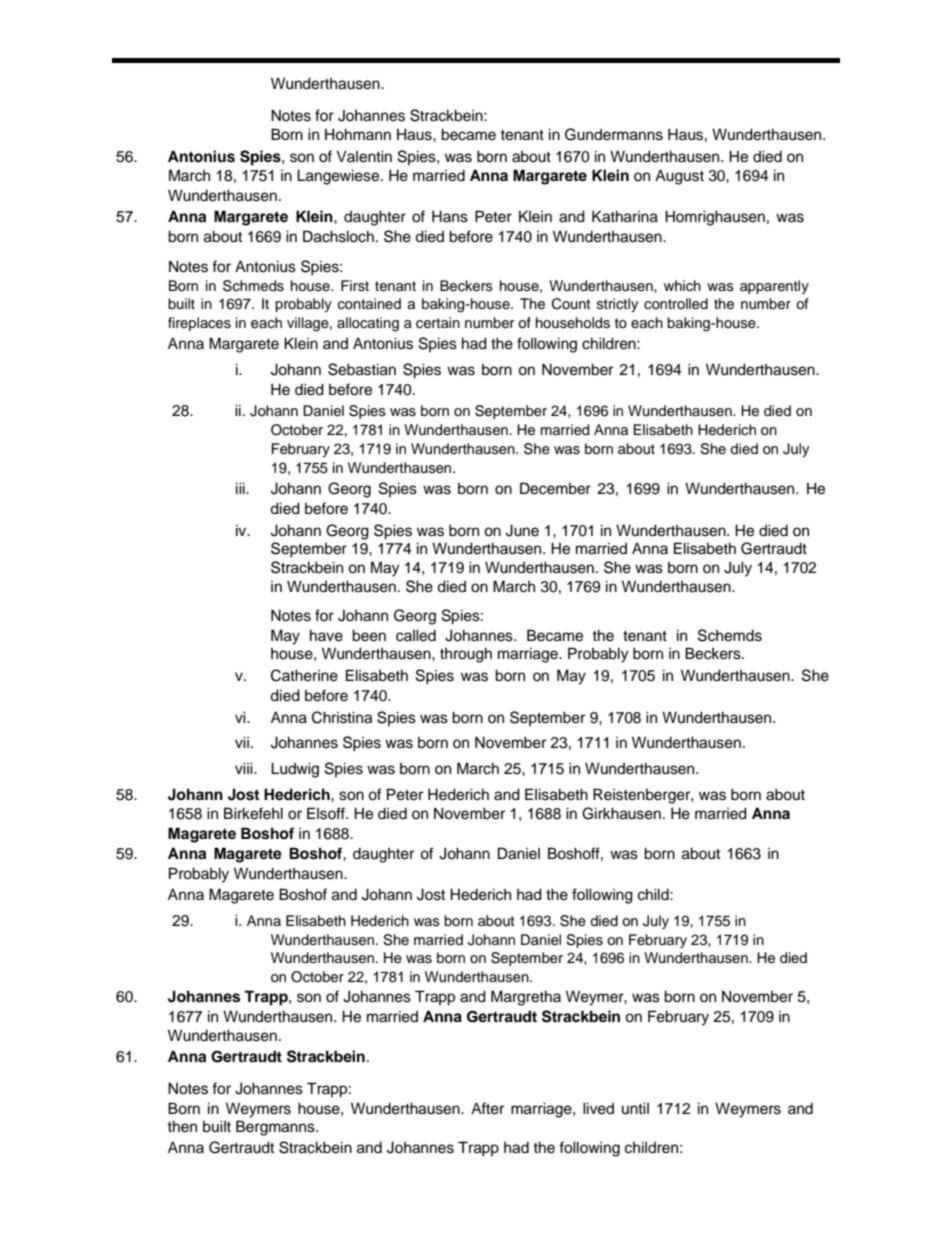 The width and height of the screenshot is (952, 1233). Describe the element at coordinates (182, 1126) in the screenshot. I see `then` at that location.
